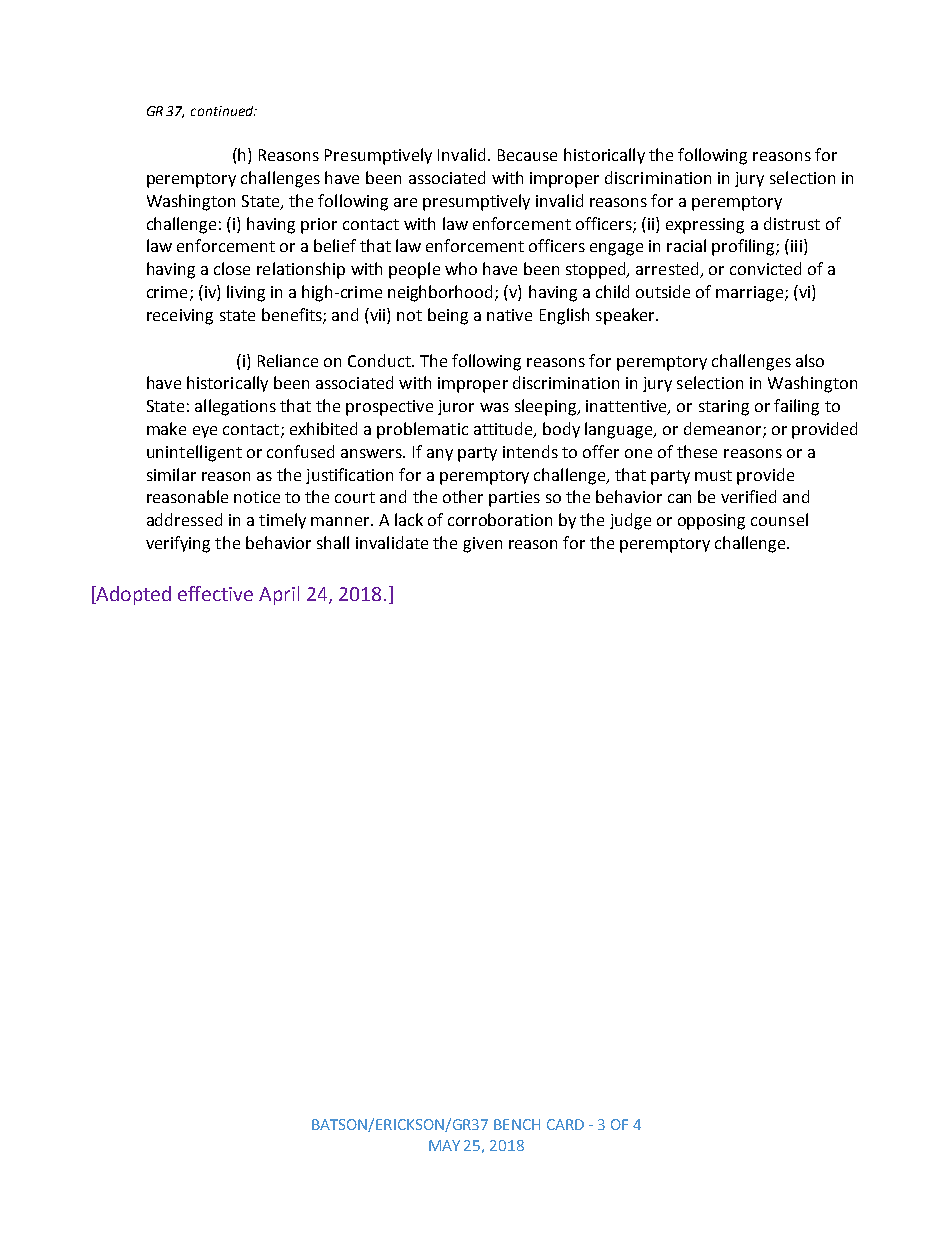  What do you see at coordinates (711, 522) in the screenshot?
I see `opposing` at bounding box center [711, 522].
